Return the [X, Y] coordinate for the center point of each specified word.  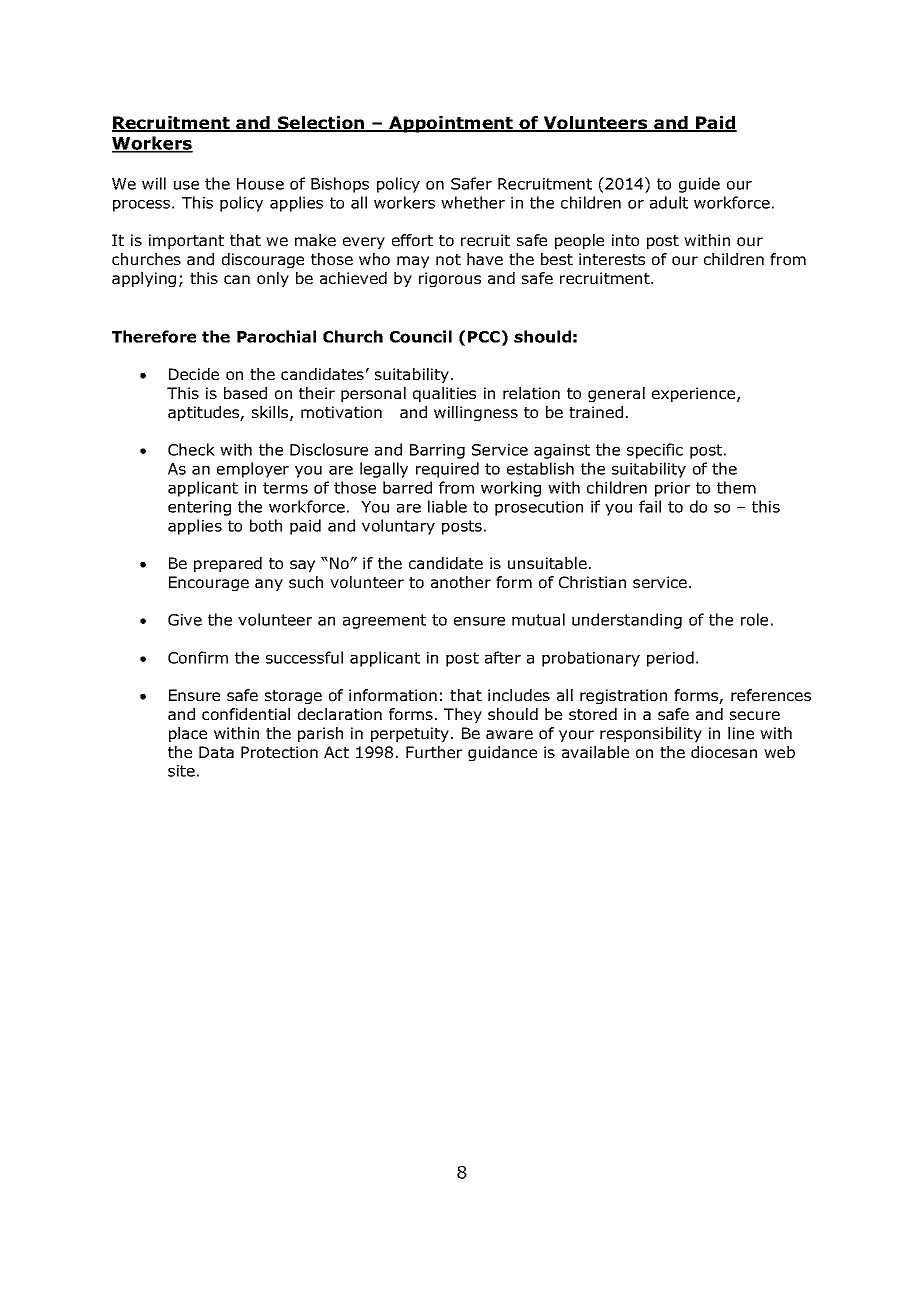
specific [655, 451]
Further [434, 752]
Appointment [451, 124]
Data [216, 752]
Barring [437, 451]
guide [699, 185]
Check [191, 449]
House [260, 184]
